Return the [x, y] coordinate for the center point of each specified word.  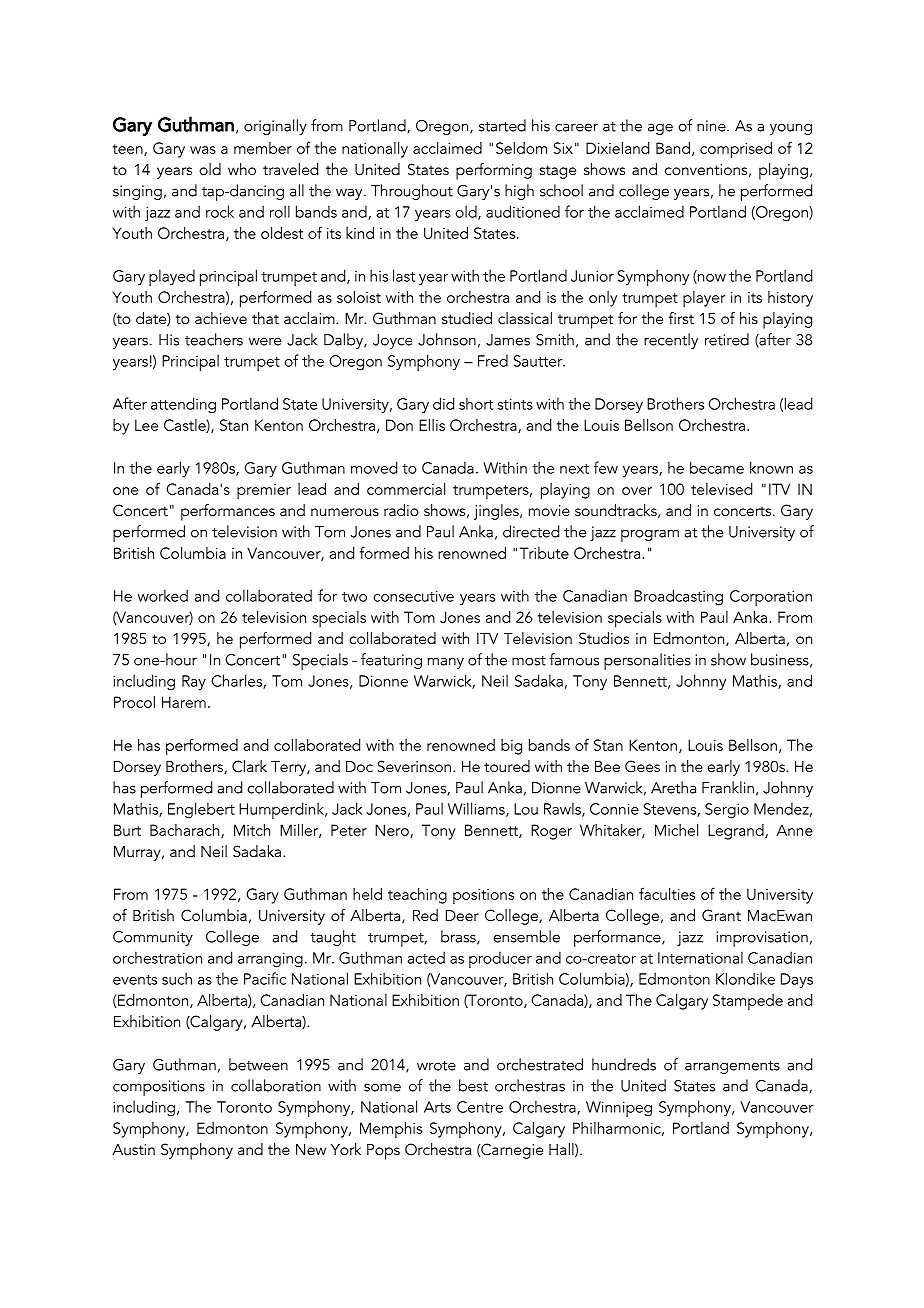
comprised [736, 150]
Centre [480, 1107]
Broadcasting [678, 597]
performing [494, 171]
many [446, 663]
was [203, 150]
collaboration [276, 1085]
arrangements [732, 1067]
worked [163, 595]
